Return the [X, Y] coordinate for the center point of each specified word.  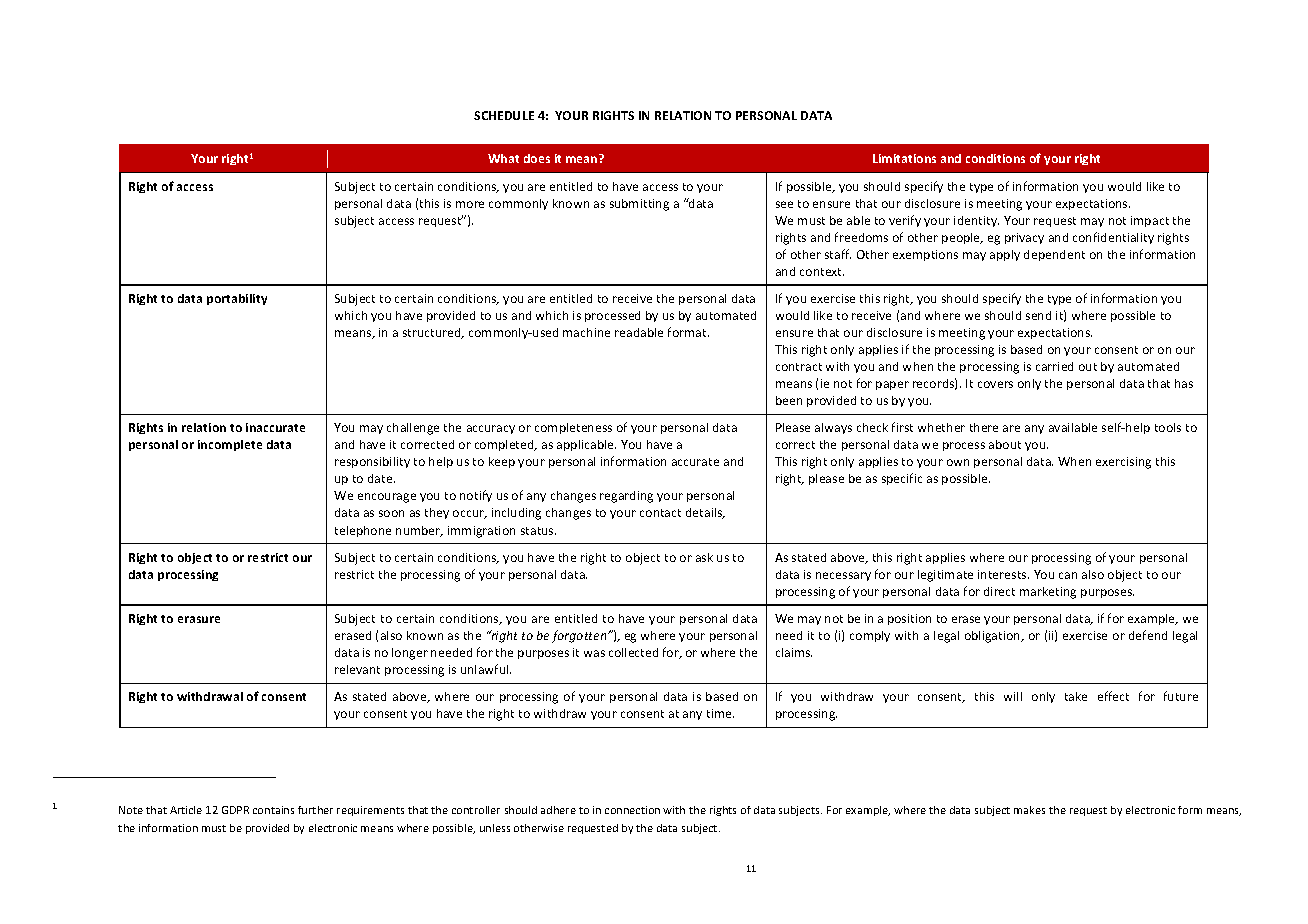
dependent [1054, 255]
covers [995, 384]
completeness [573, 428]
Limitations [904, 158]
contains [273, 810]
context [822, 272]
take [1076, 696]
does [537, 158]
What [503, 158]
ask [704, 557]
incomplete [230, 445]
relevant [357, 669]
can [1068, 575]
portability [237, 299]
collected [633, 652]
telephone [363, 531]
